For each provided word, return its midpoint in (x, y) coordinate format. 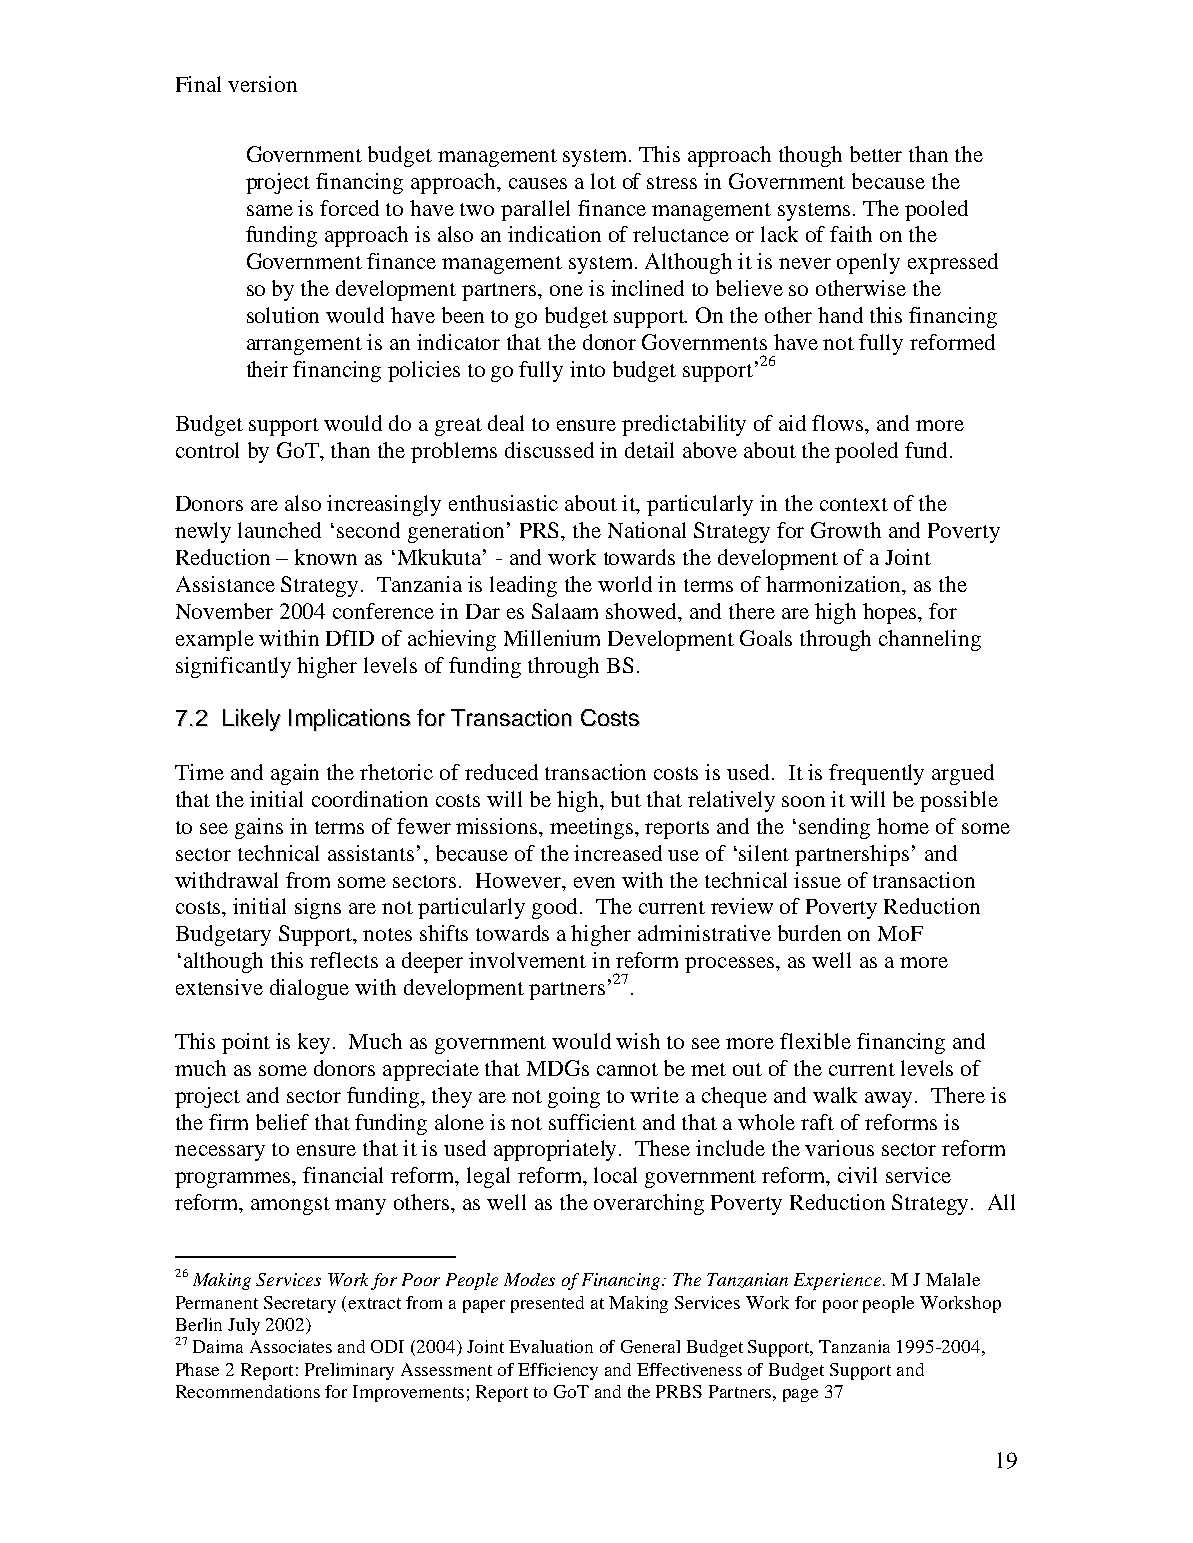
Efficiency (558, 1371)
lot (603, 181)
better (876, 154)
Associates (291, 1346)
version (262, 84)
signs (318, 908)
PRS (541, 530)
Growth (846, 530)
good (556, 908)
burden (809, 933)
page (800, 1395)
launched (279, 530)
